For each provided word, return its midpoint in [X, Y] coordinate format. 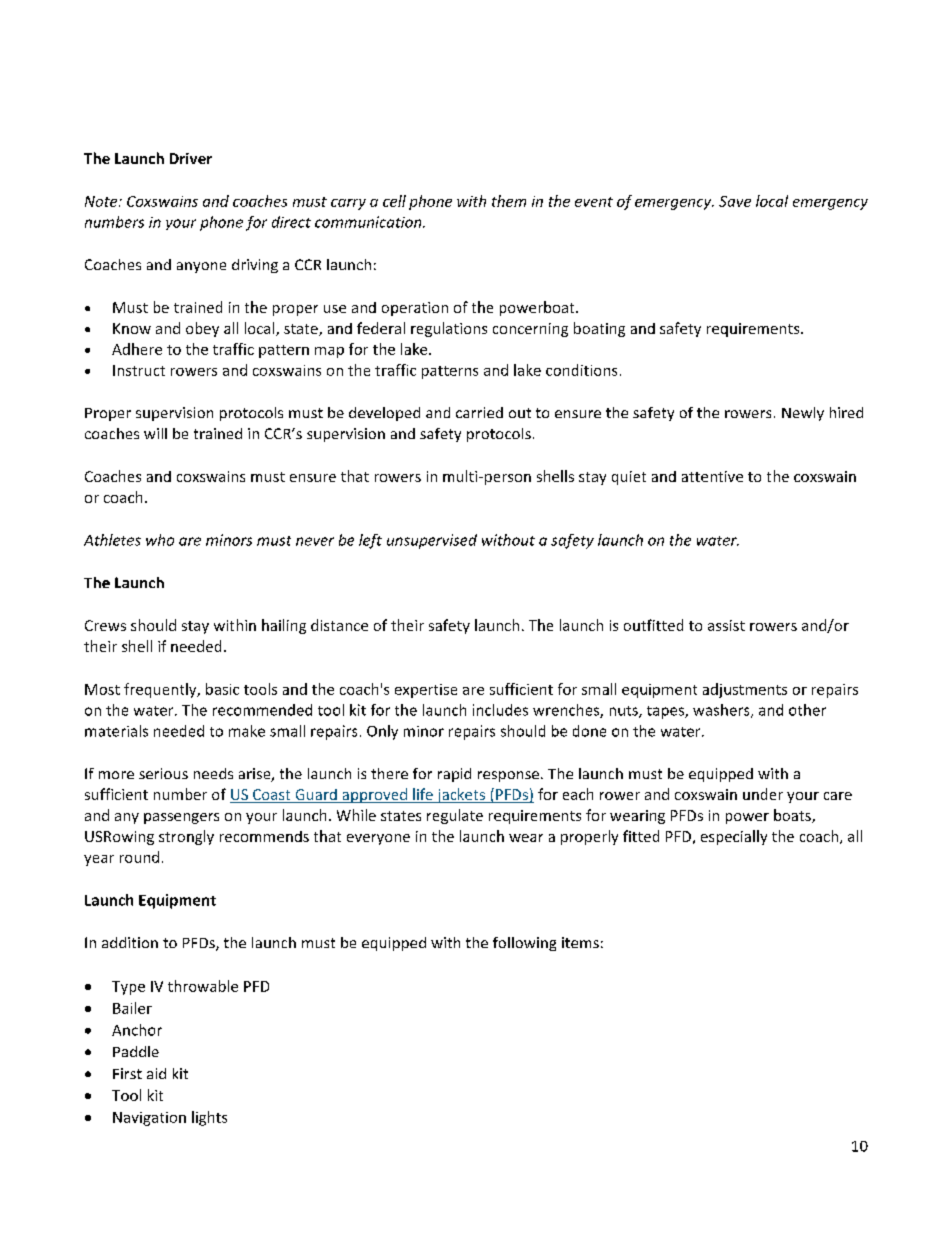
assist [726, 625]
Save [735, 201]
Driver [191, 158]
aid [156, 1073]
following [524, 944]
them [509, 201]
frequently [161, 690]
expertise [426, 691]
